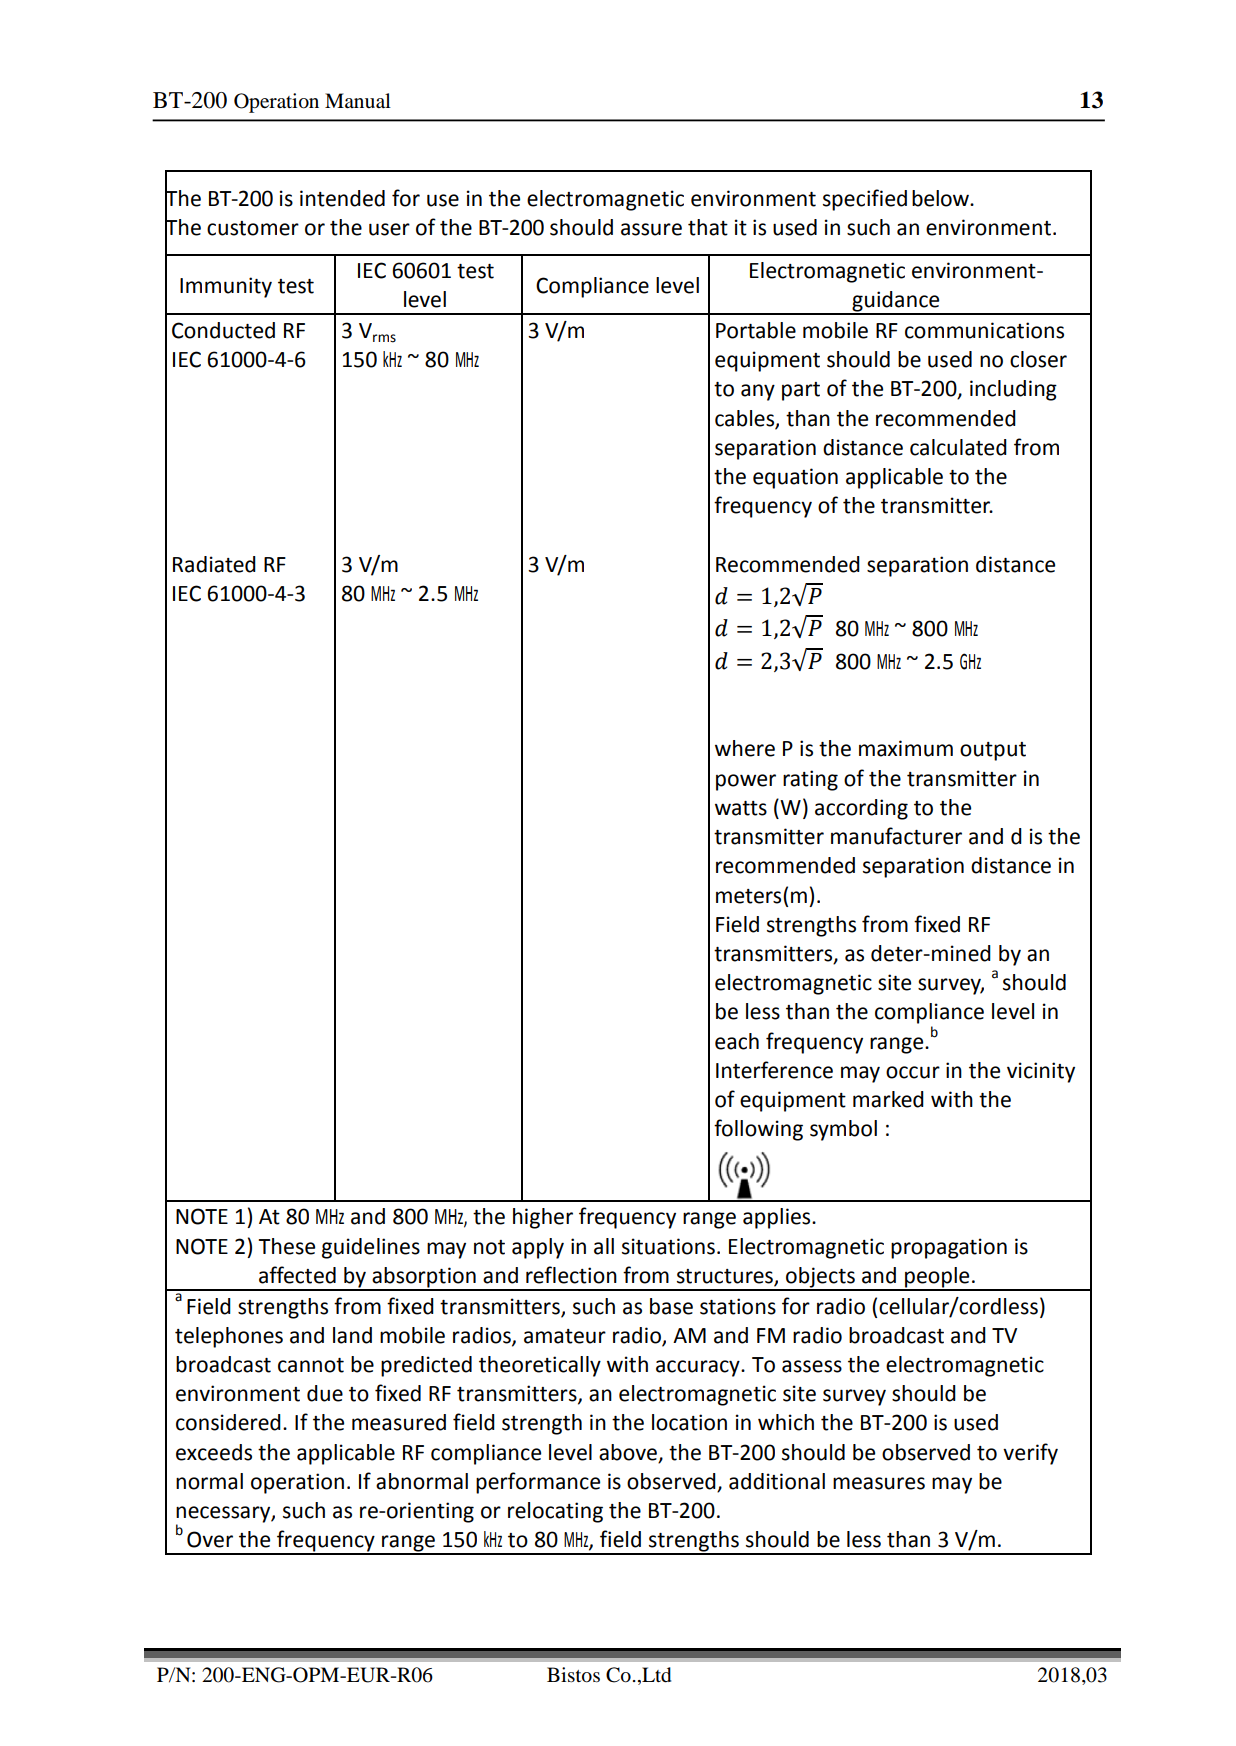 The image size is (1236, 1746). Describe the element at coordinates (984, 330) in the screenshot. I see `communications` at that location.
